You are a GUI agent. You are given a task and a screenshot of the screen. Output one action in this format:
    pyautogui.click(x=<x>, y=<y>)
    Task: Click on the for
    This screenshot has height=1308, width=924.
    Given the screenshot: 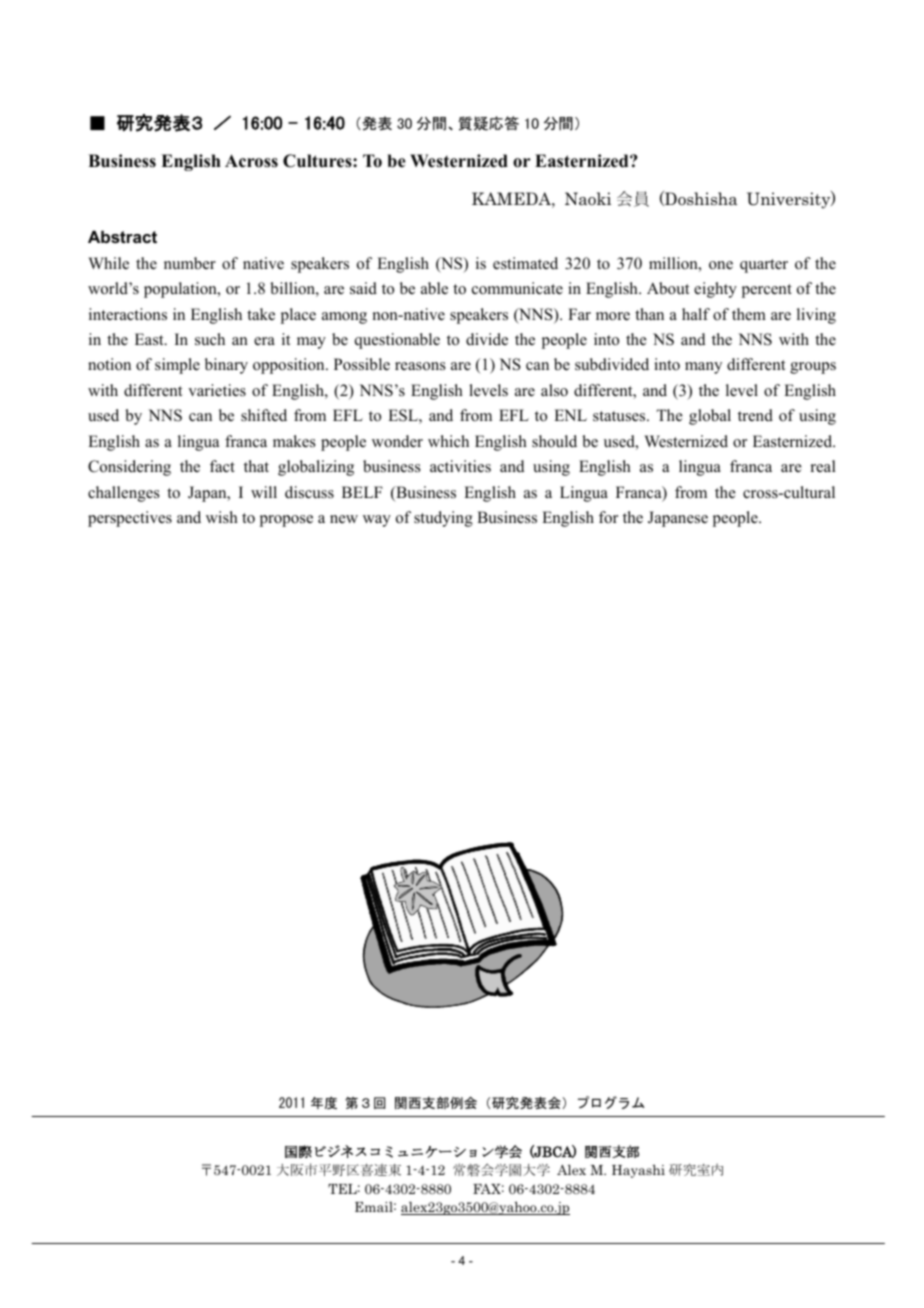 What is the action you would take?
    pyautogui.click(x=608, y=517)
